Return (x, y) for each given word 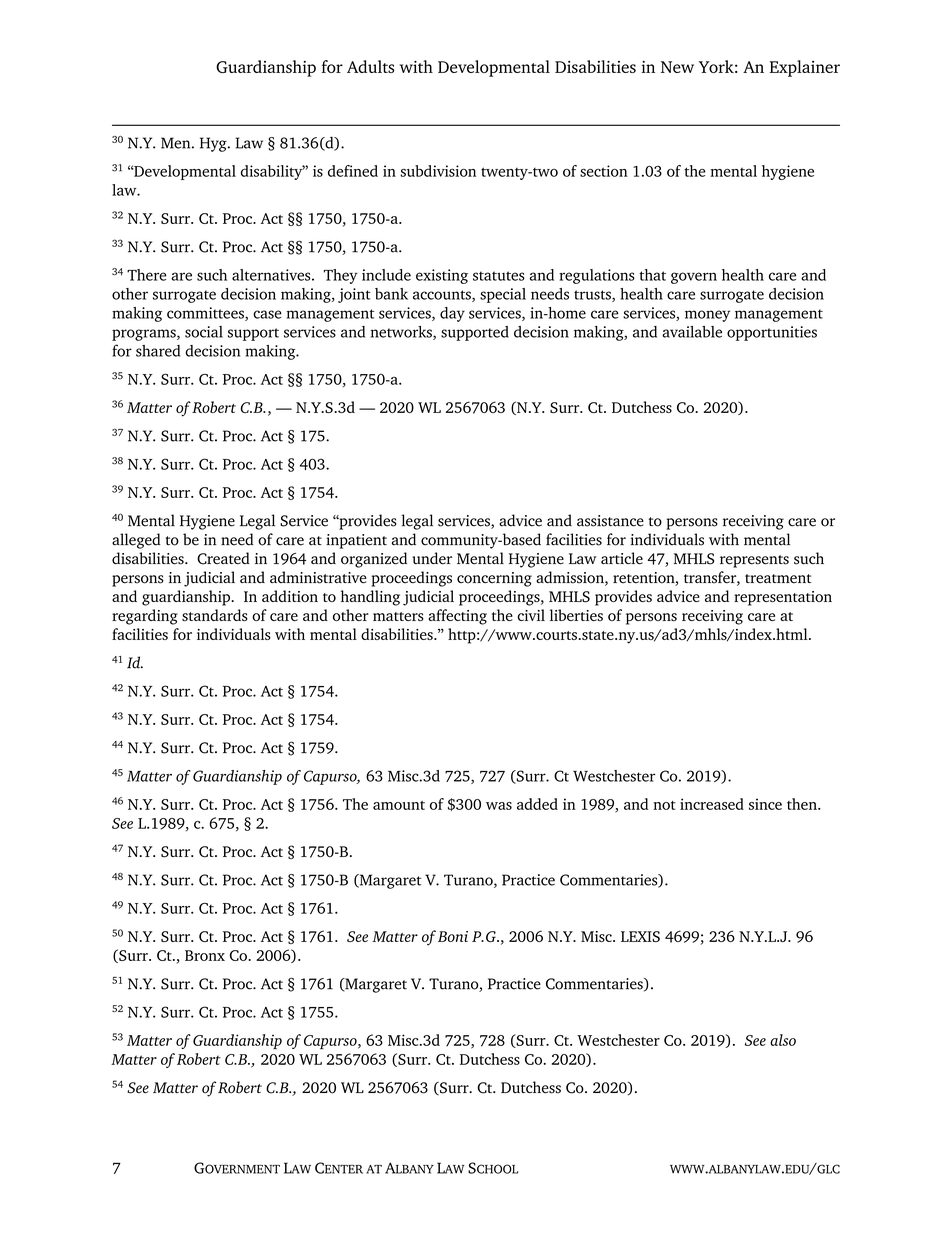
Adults (370, 66)
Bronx (205, 955)
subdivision (438, 171)
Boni (453, 936)
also (783, 1040)
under (432, 558)
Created (223, 558)
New (677, 67)
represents (754, 561)
